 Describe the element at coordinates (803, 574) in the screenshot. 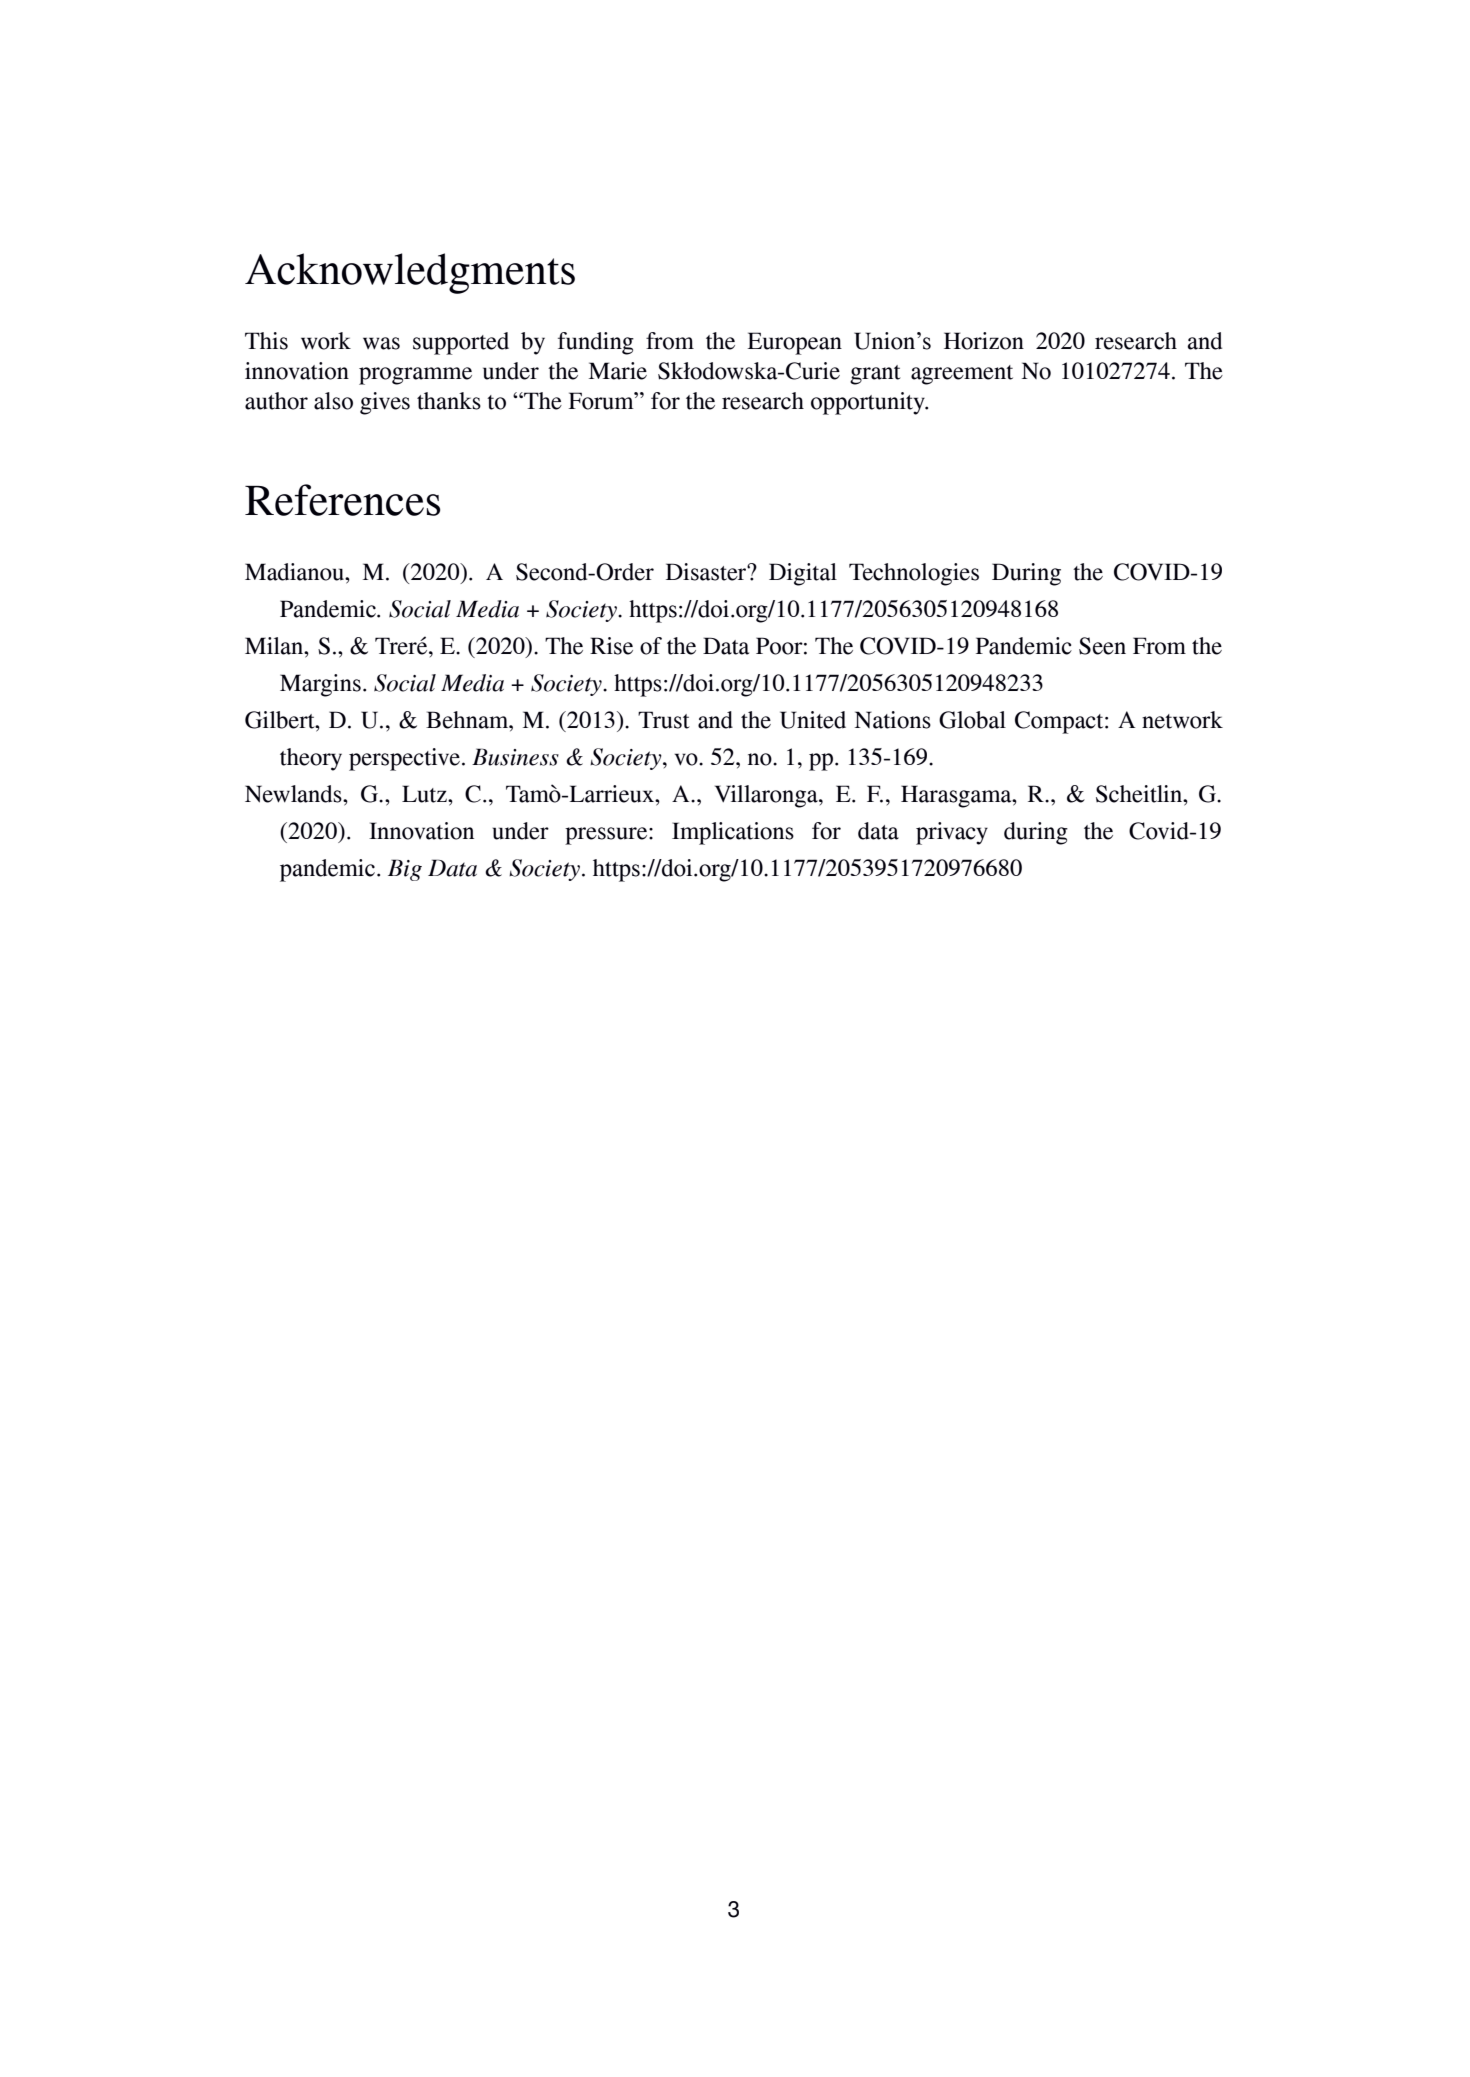

I see `Digital` at that location.
